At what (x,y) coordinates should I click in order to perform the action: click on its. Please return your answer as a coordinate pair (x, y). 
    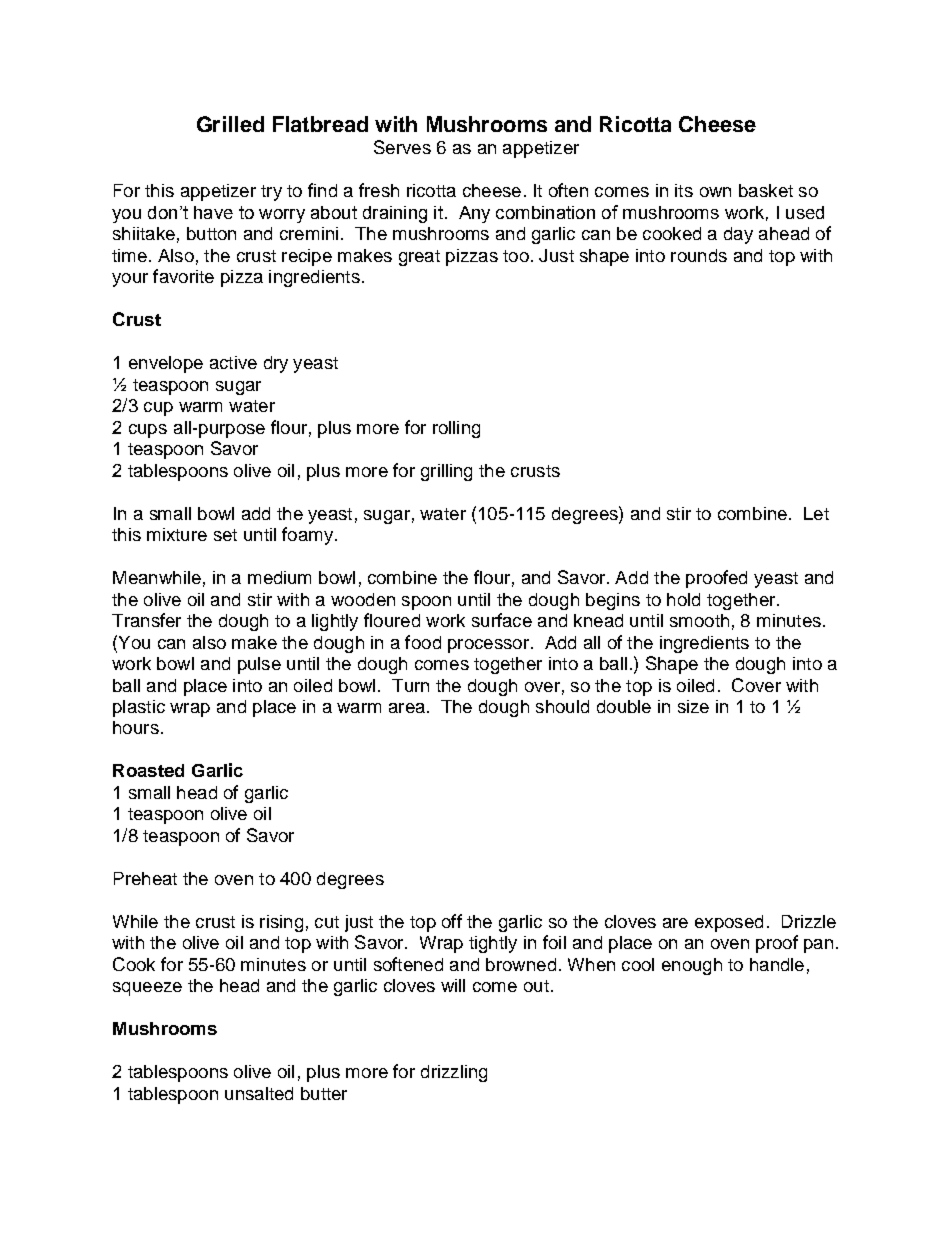
    Looking at the image, I should click on (684, 190).
